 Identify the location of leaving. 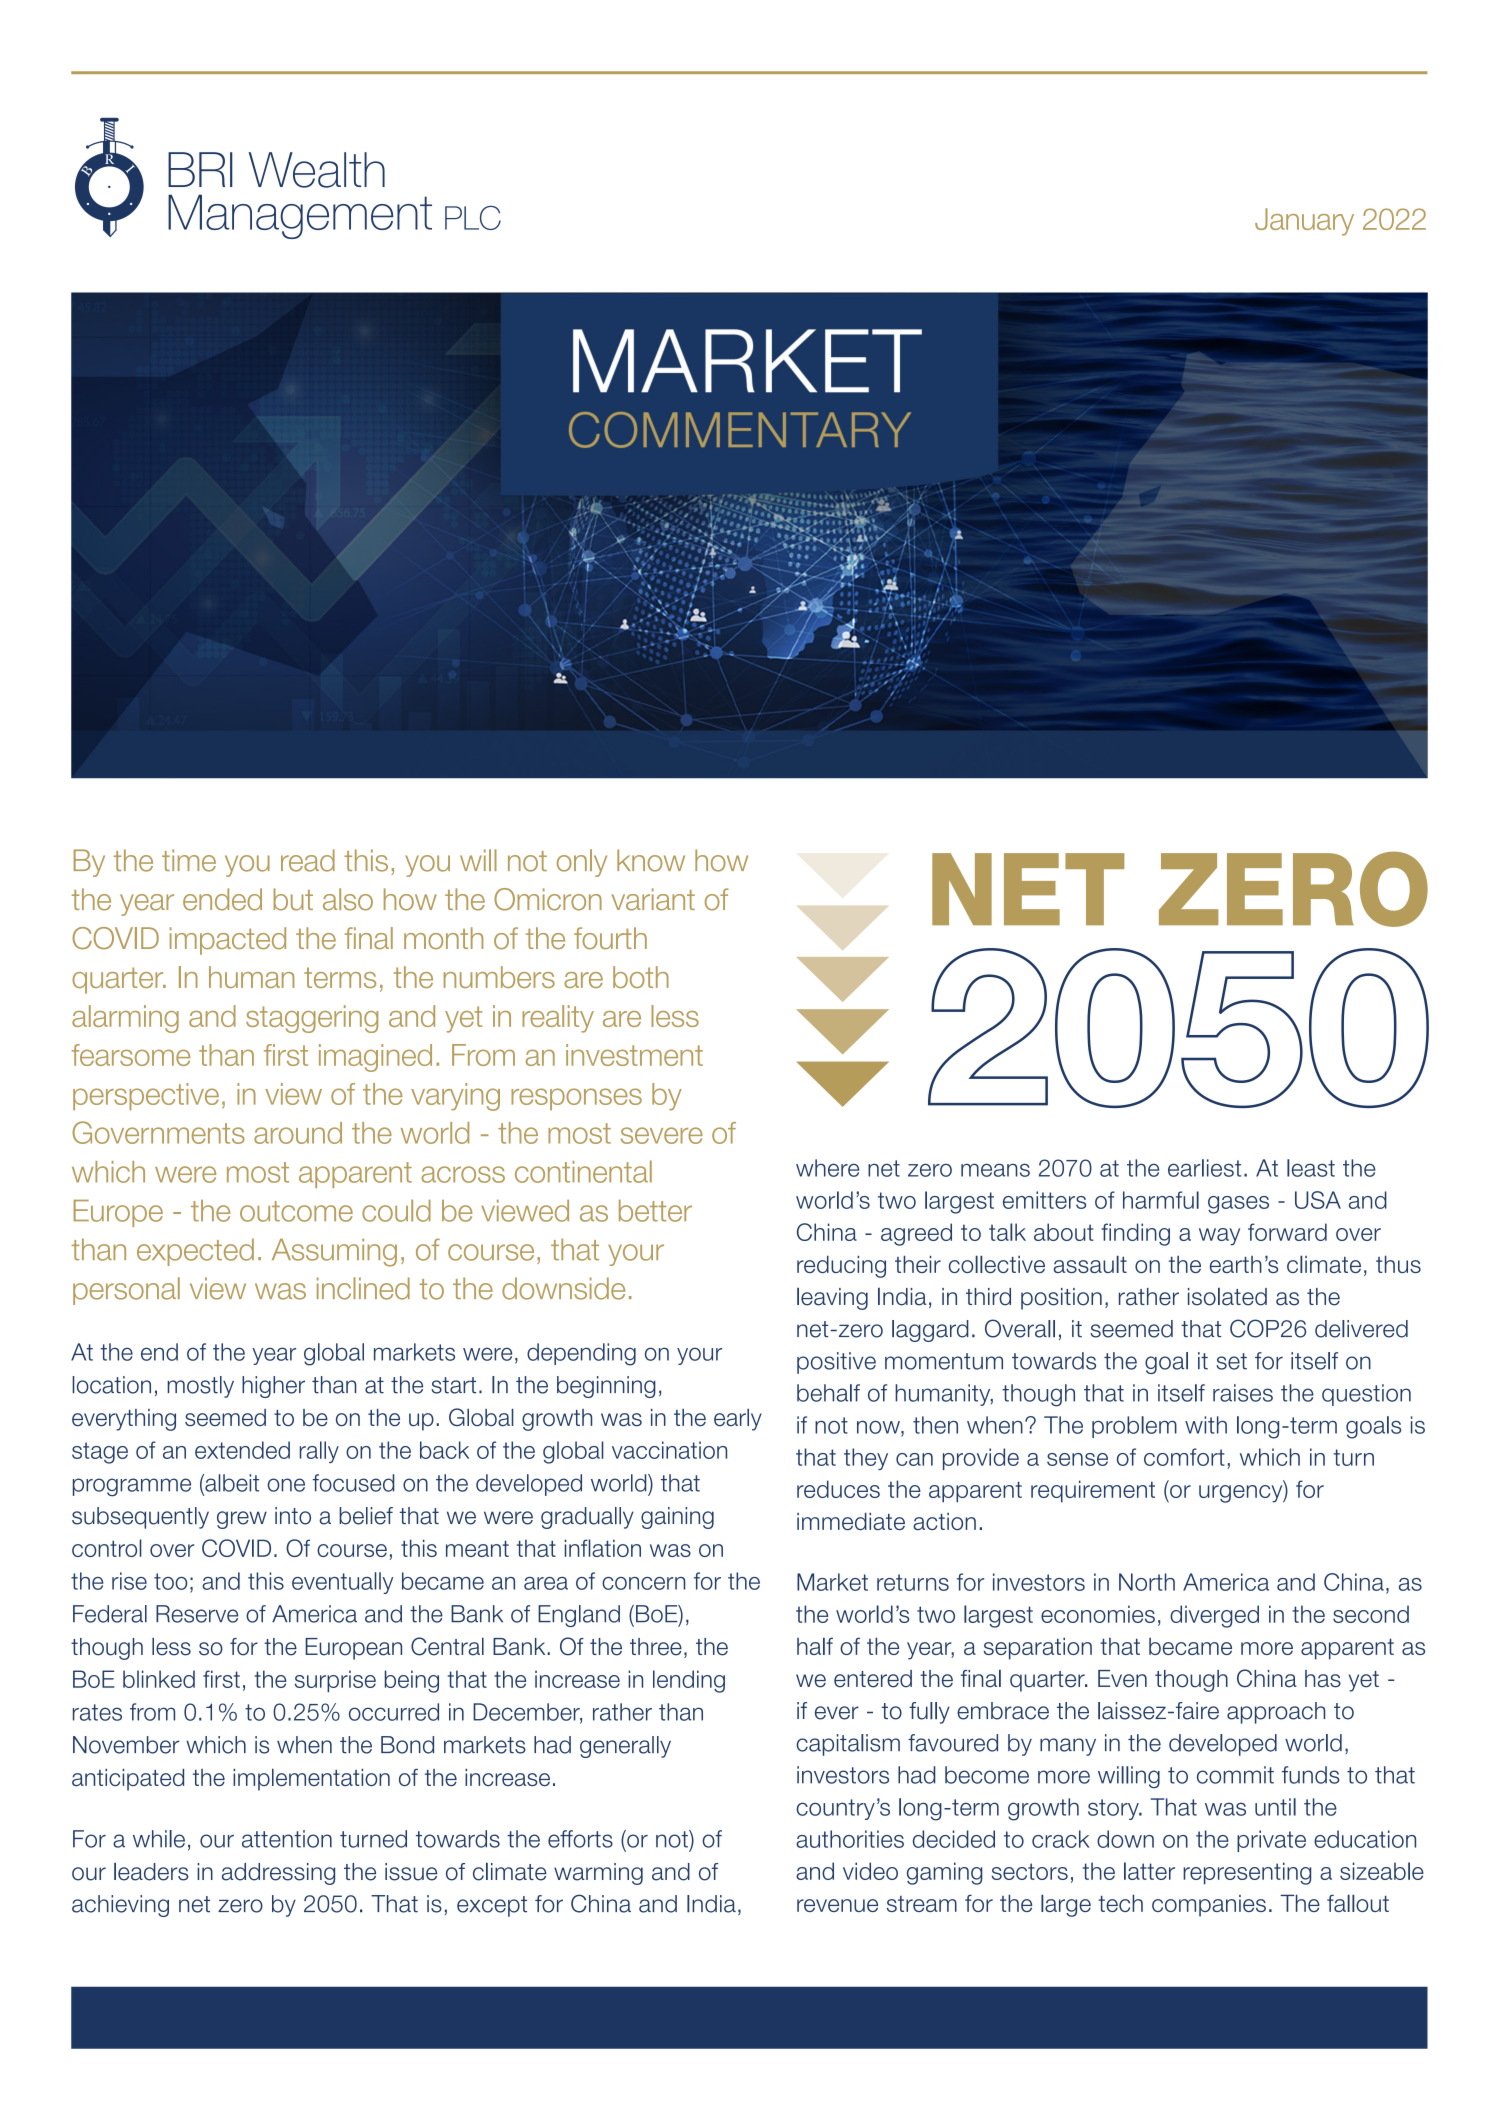
(832, 1298).
